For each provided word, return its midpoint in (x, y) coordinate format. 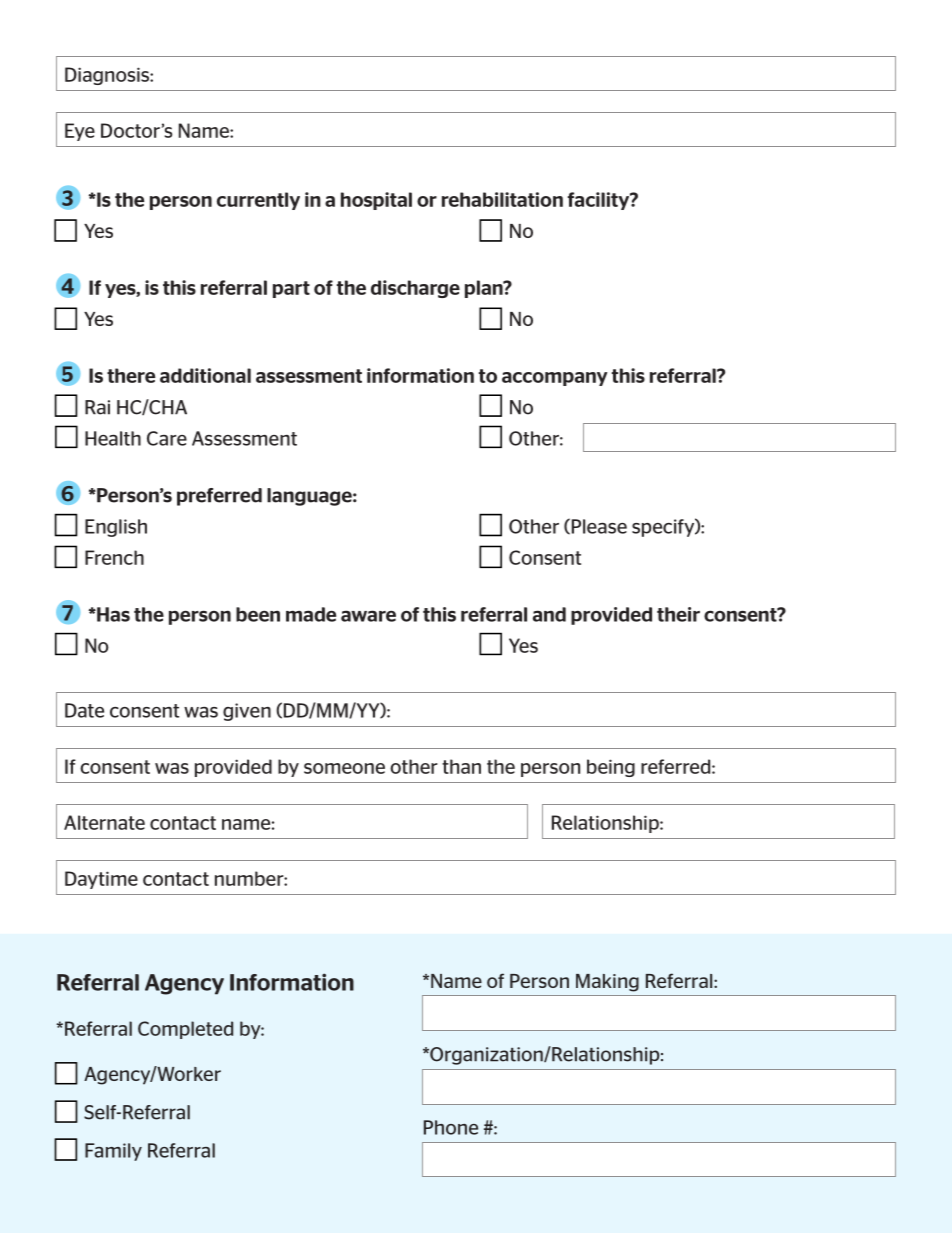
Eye (80, 132)
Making (607, 983)
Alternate (104, 822)
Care (167, 438)
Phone (451, 1127)
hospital (376, 201)
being (611, 768)
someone (344, 768)
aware (368, 616)
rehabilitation (502, 199)
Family (113, 1152)
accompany (554, 379)
